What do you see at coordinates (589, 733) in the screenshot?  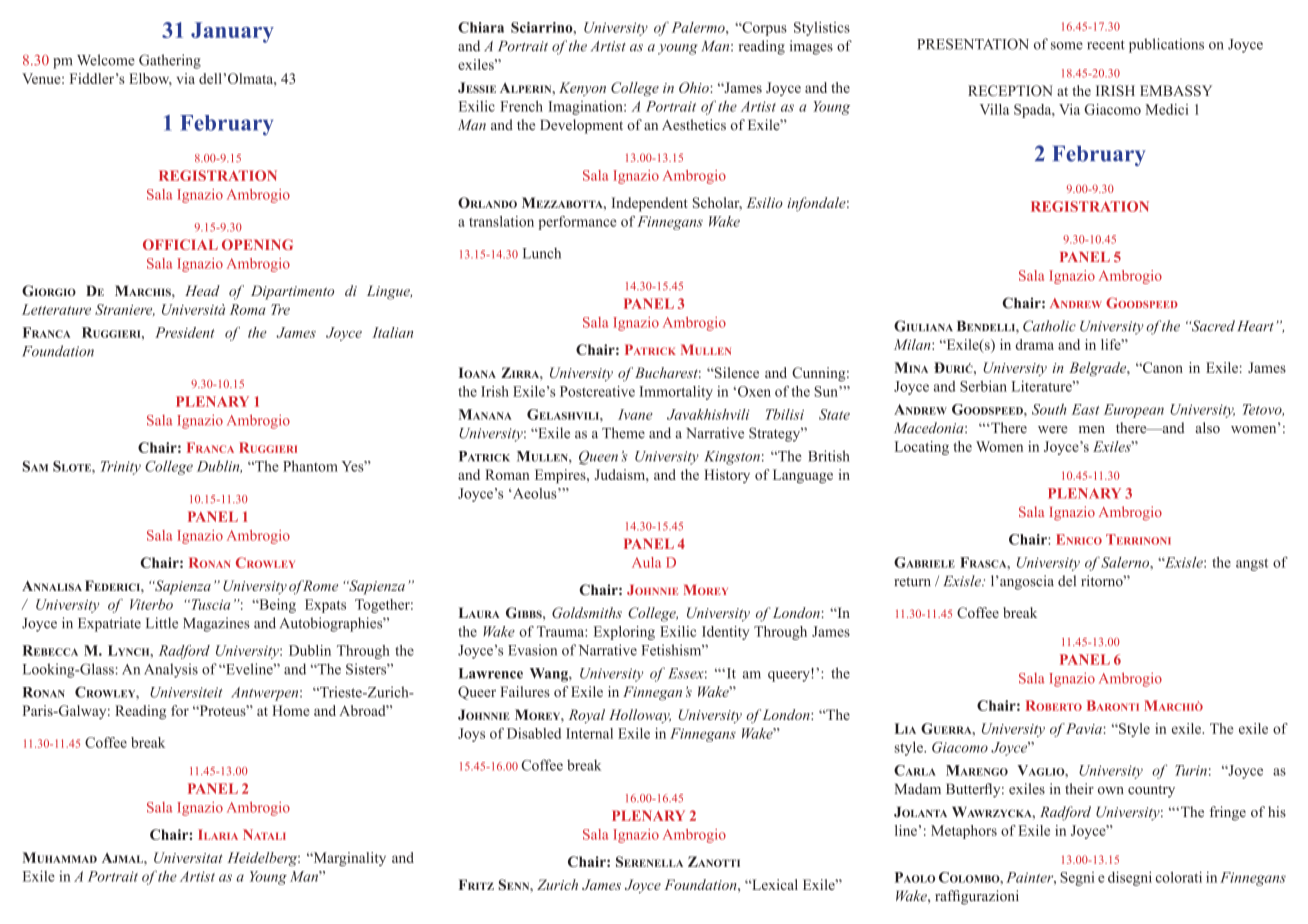 I see `Internal` at bounding box center [589, 733].
